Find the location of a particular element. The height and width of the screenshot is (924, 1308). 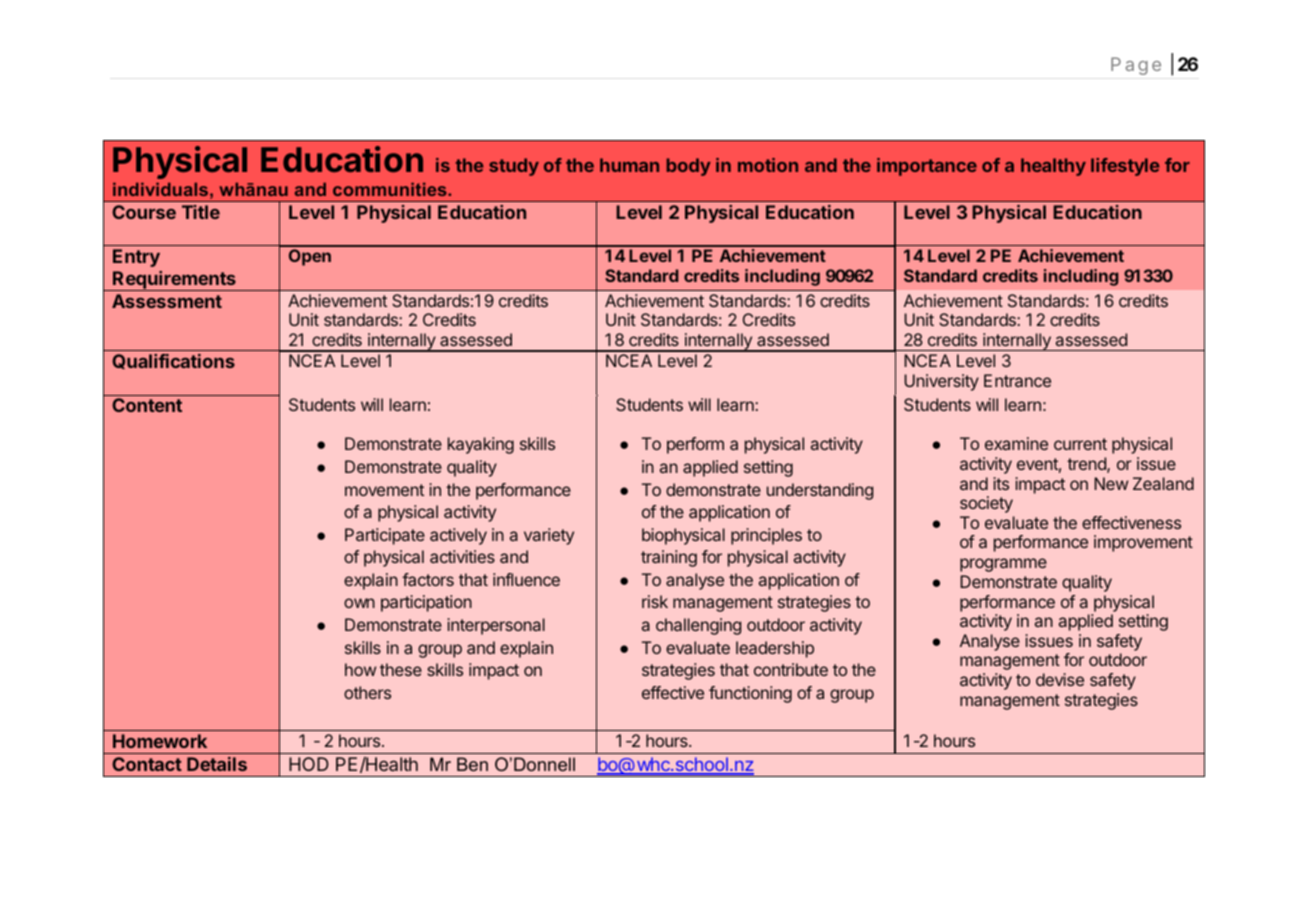

lifestyle is located at coordinates (1125, 167).
